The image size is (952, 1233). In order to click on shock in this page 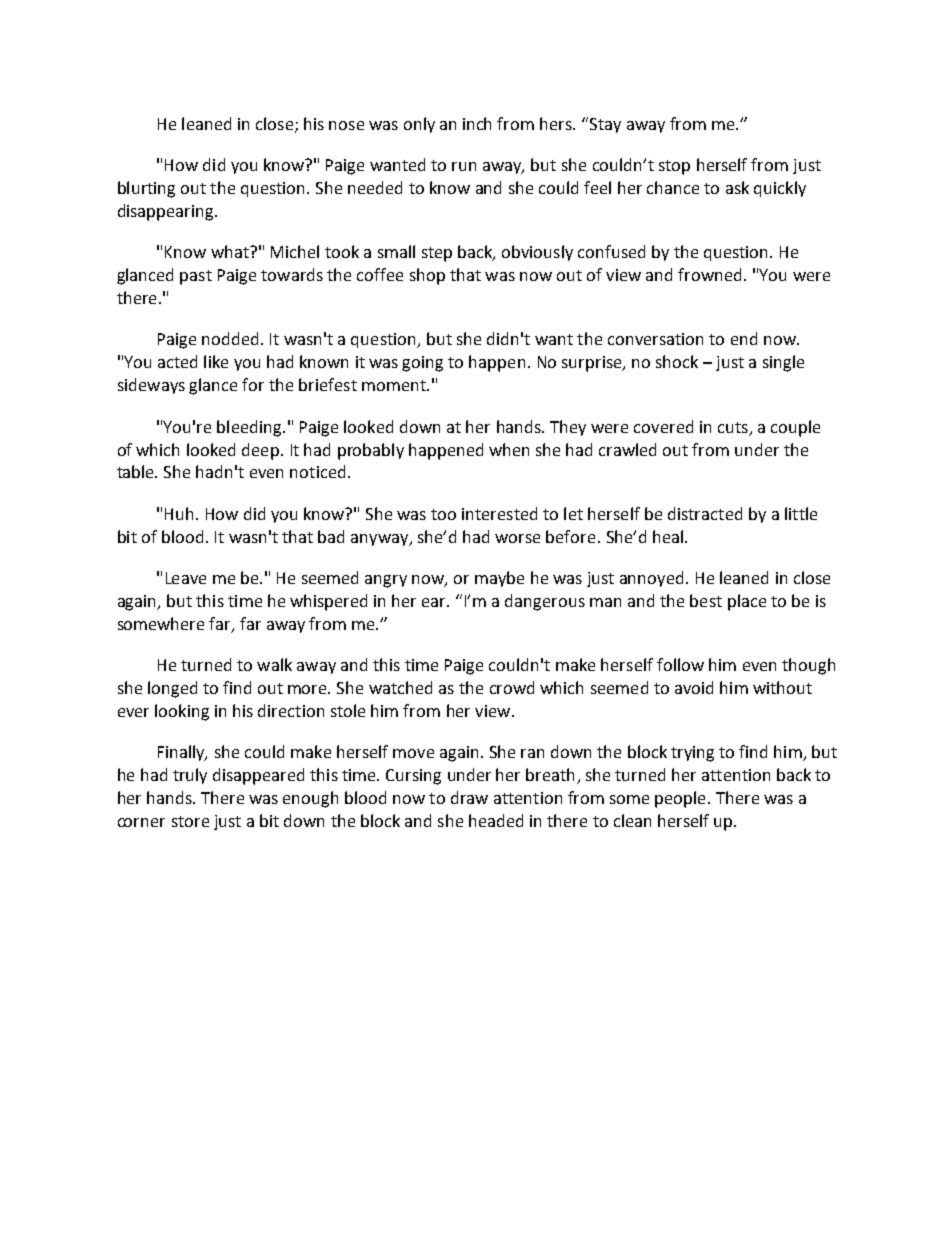, I will do `click(677, 361)`.
